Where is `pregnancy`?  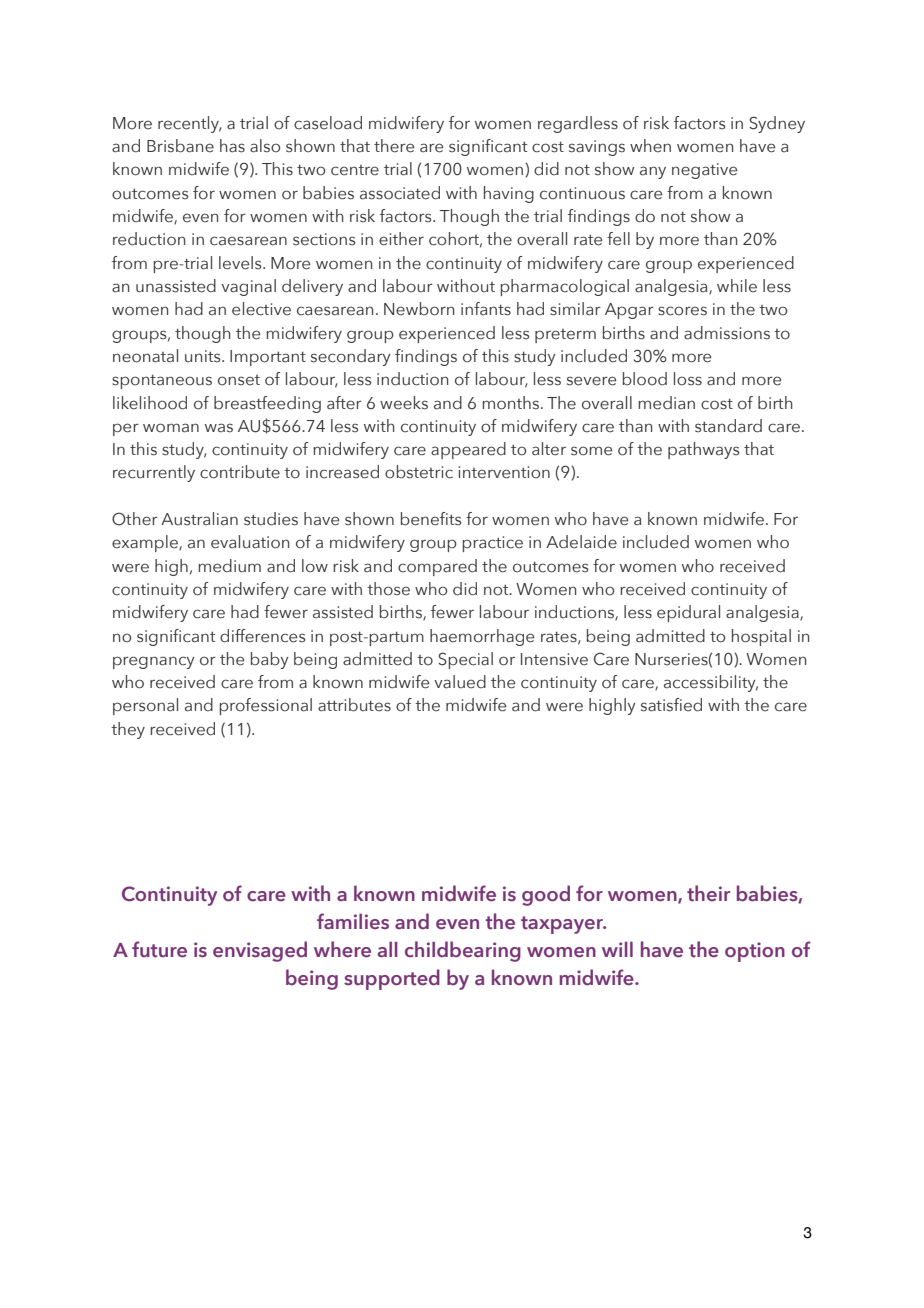
pregnancy is located at coordinates (154, 662).
